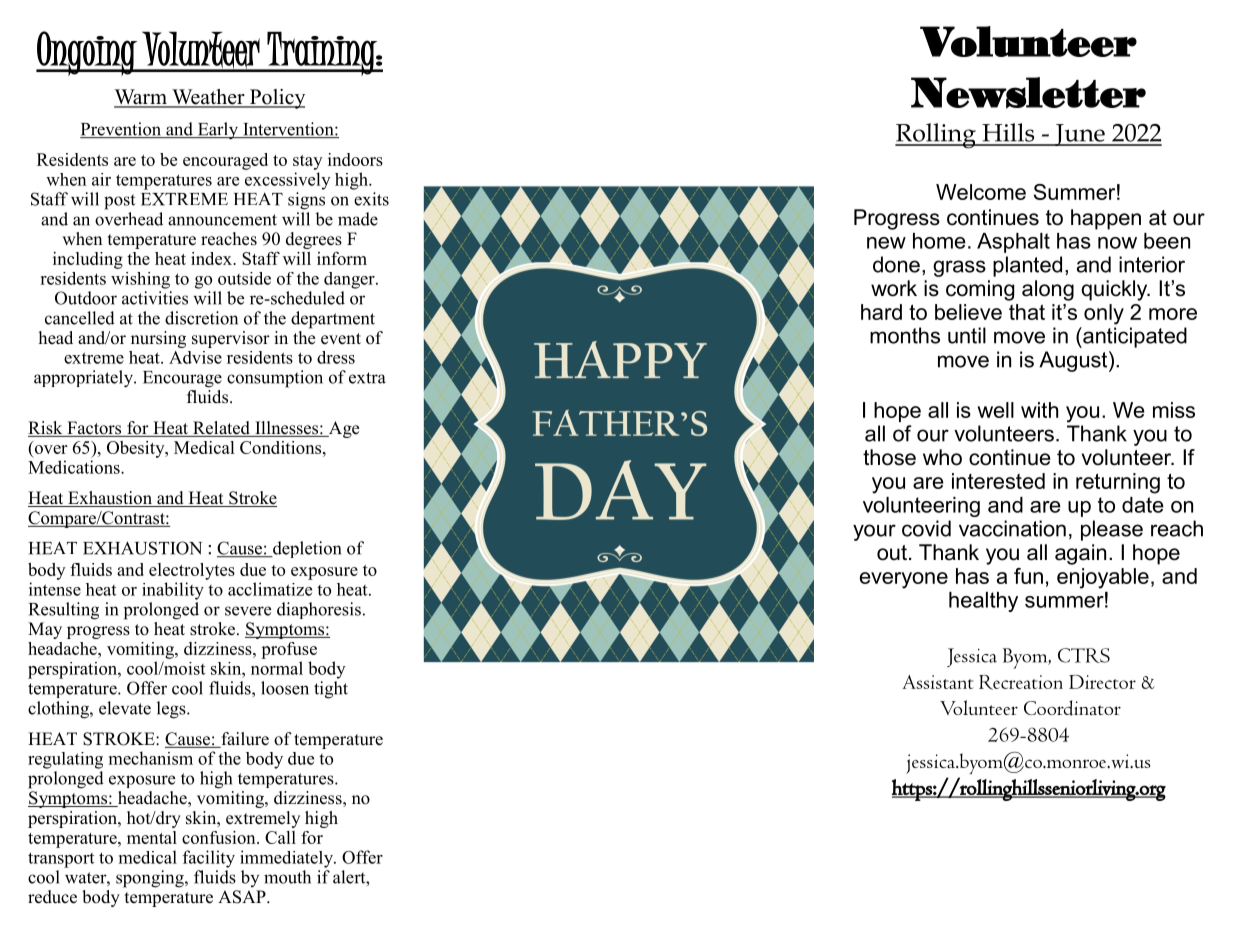 This screenshot has width=1233, height=952. What do you see at coordinates (355, 159) in the screenshot?
I see `indoors` at bounding box center [355, 159].
